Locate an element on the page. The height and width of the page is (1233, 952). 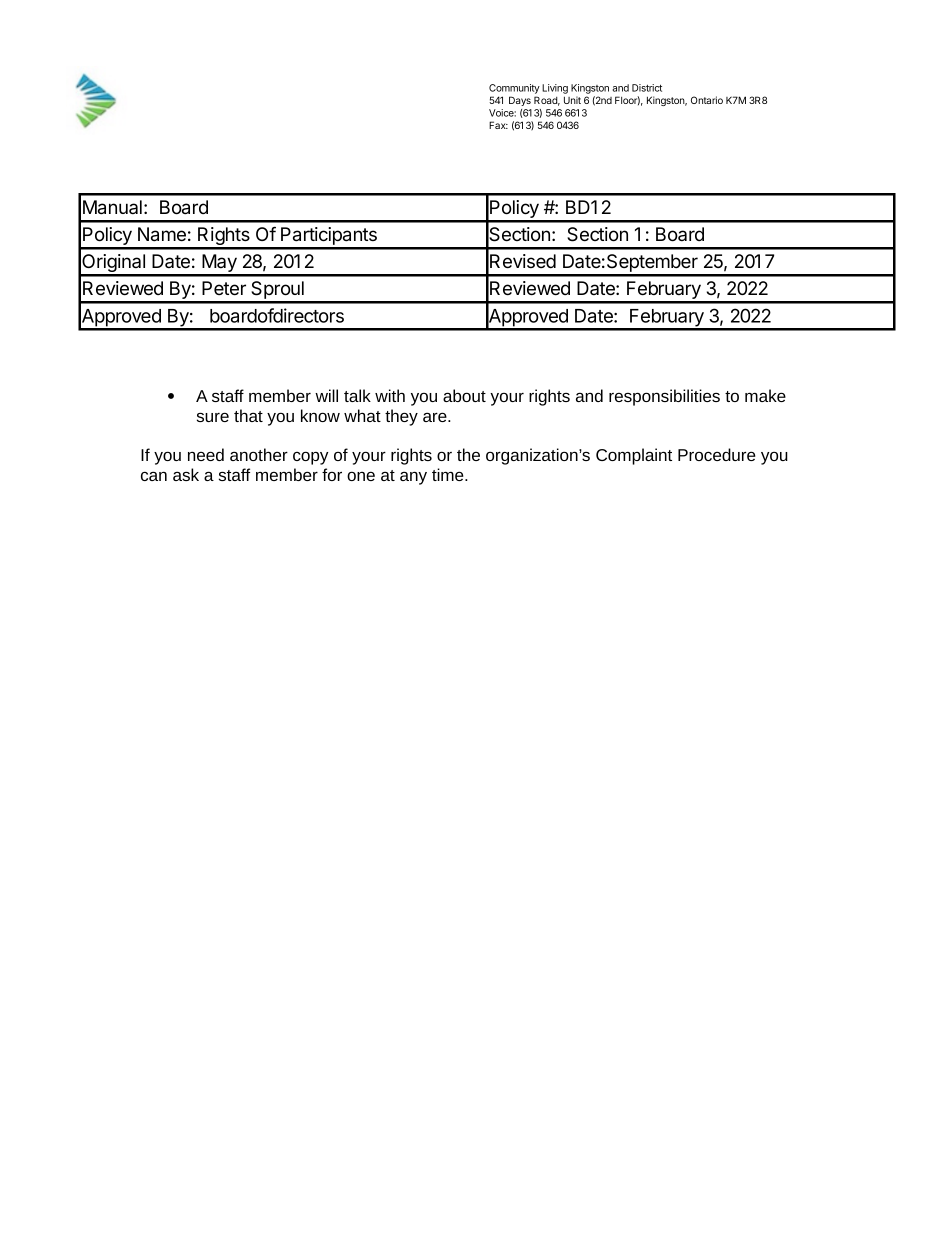
about is located at coordinates (464, 395).
